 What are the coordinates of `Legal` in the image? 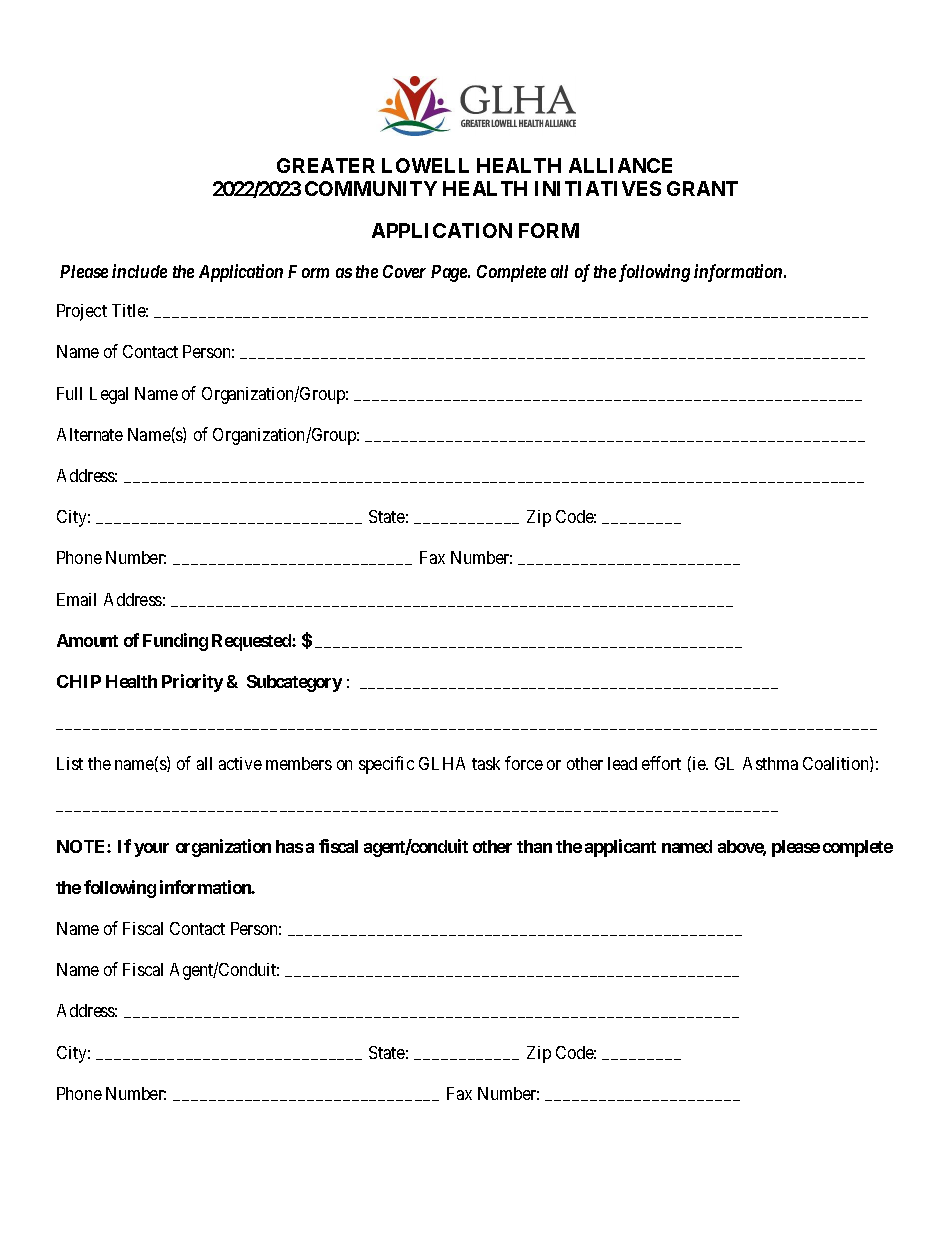 It's located at (109, 395).
